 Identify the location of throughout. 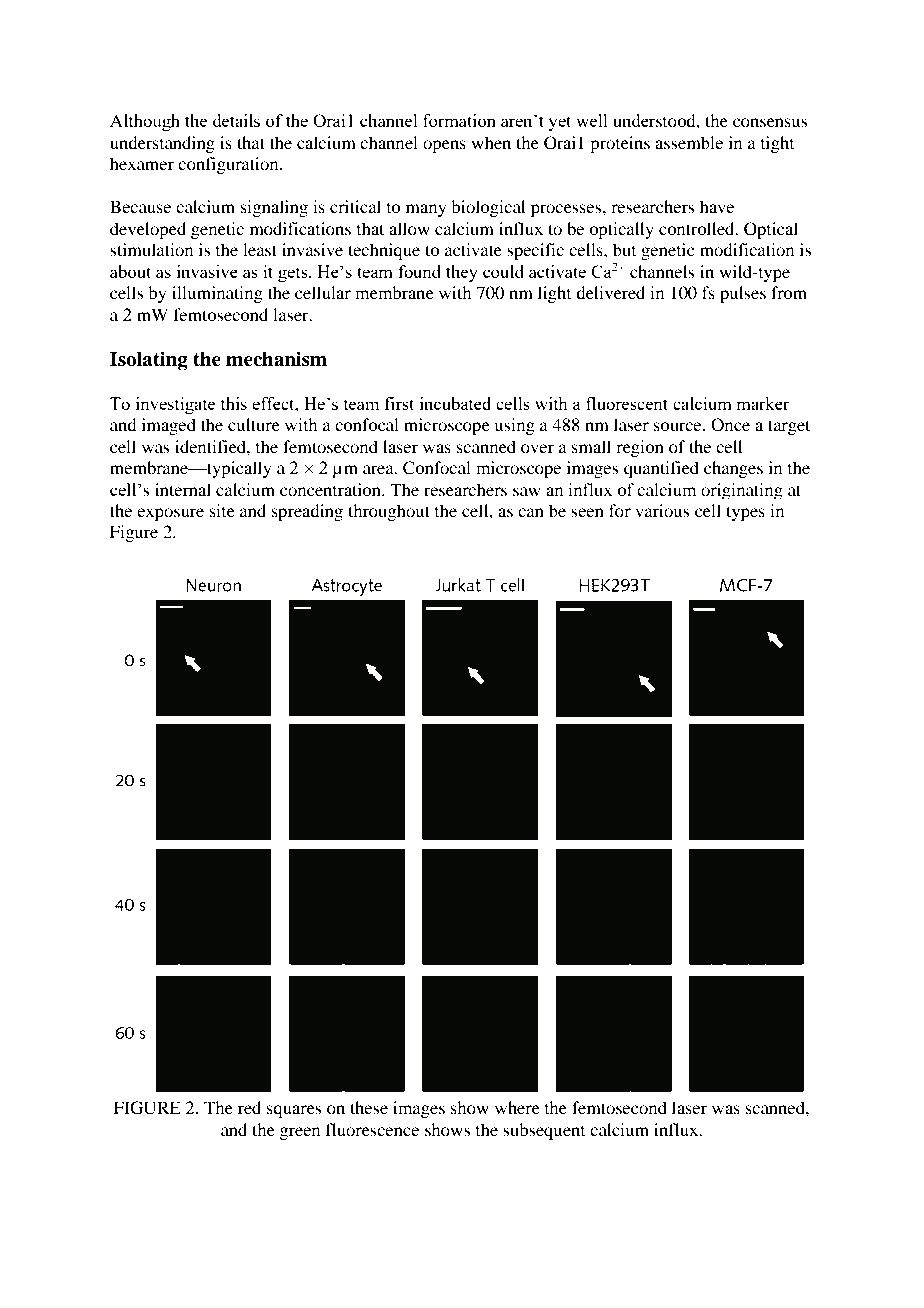
(389, 512).
